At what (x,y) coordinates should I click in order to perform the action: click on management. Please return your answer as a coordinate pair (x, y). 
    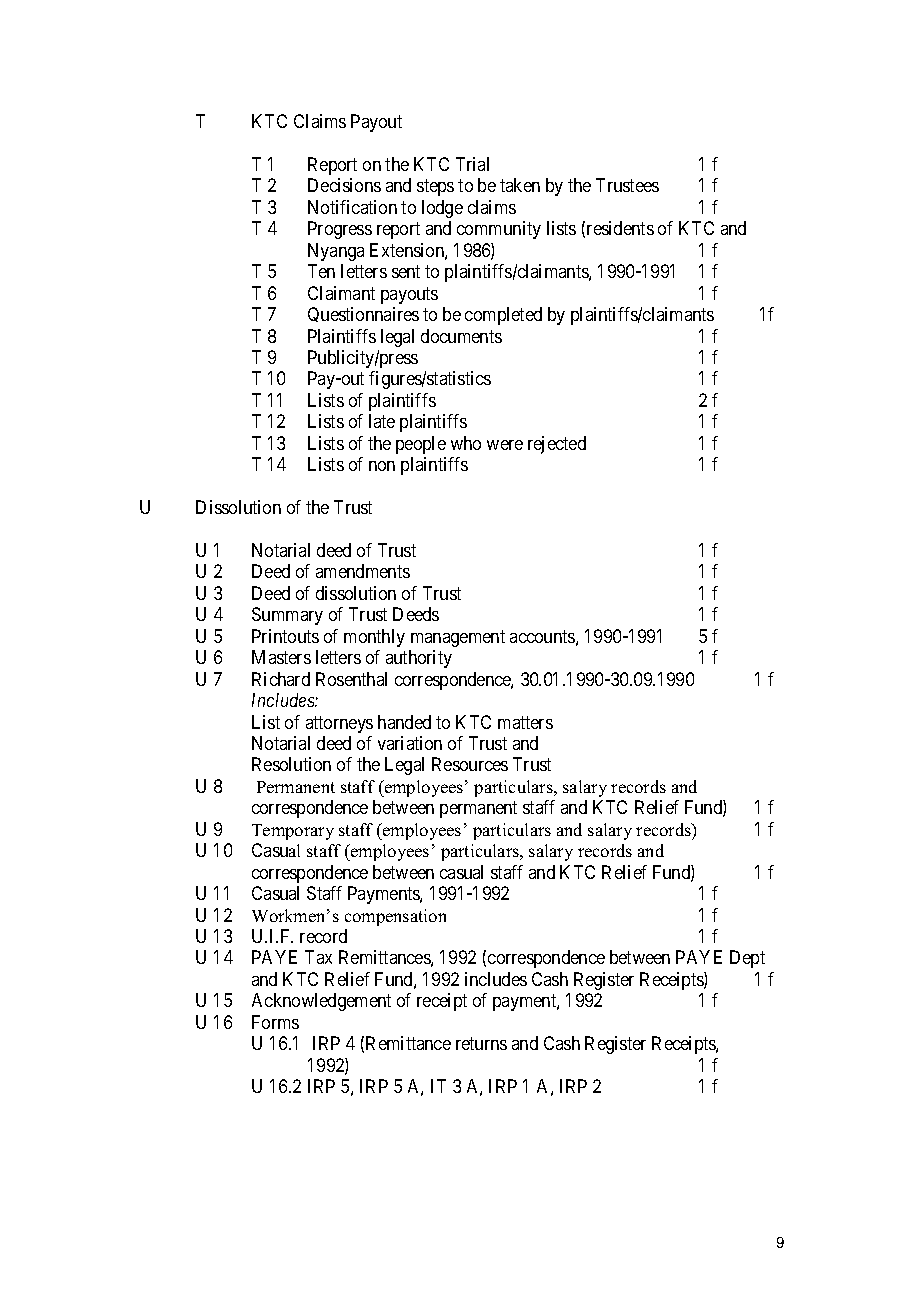
    Looking at the image, I should click on (458, 638).
